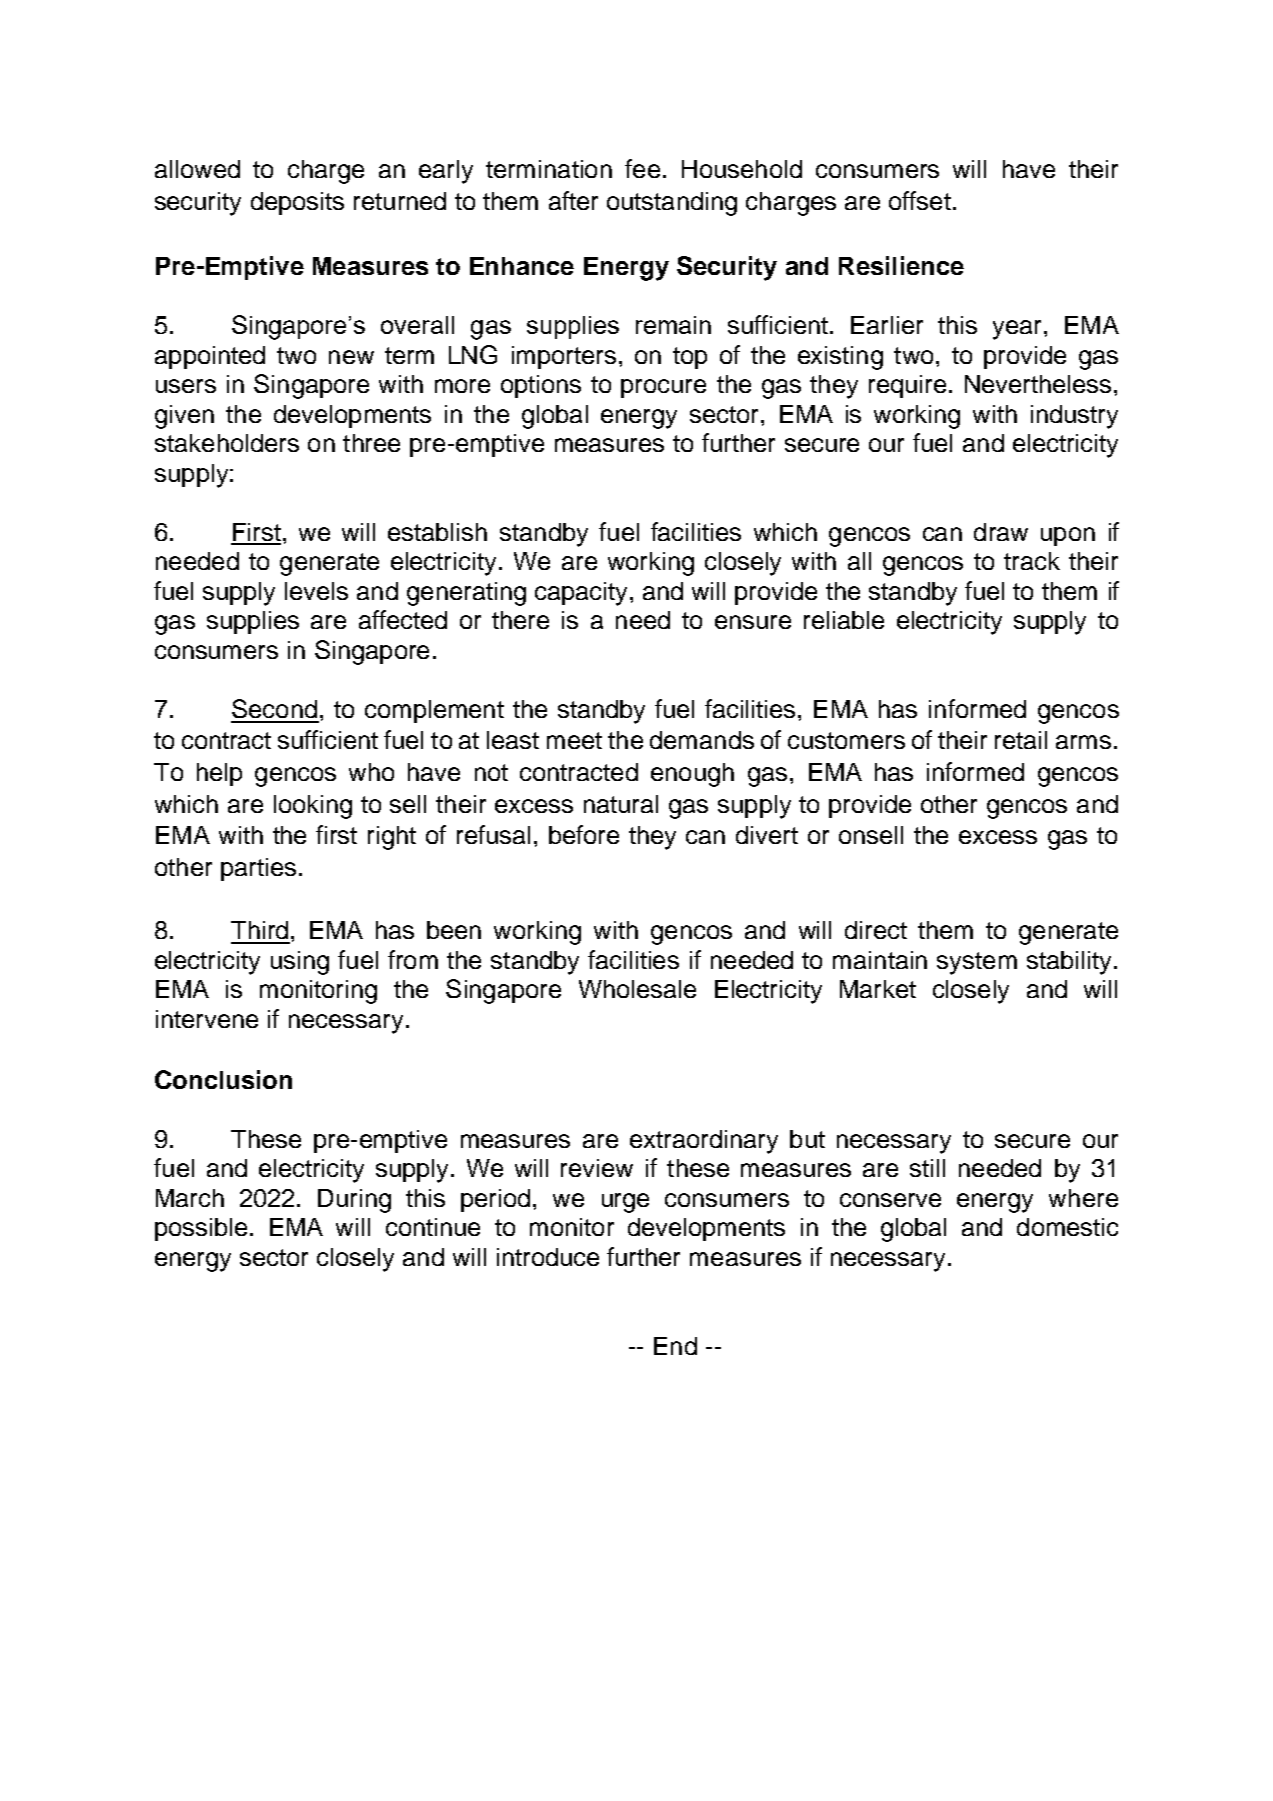  Describe the element at coordinates (920, 200) in the screenshot. I see `offset` at that location.
